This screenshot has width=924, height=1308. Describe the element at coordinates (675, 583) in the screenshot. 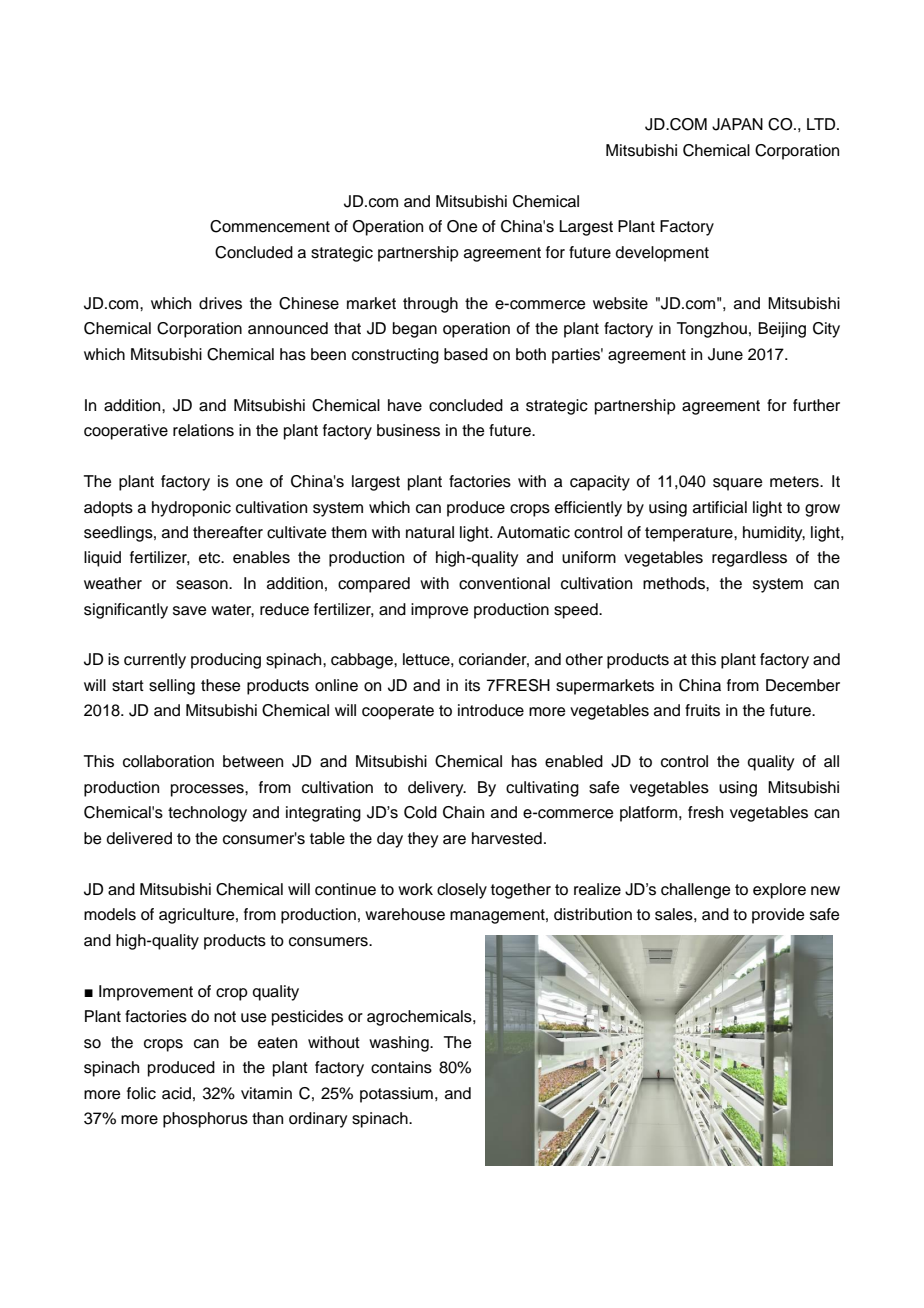

I see `methods` at that location.
